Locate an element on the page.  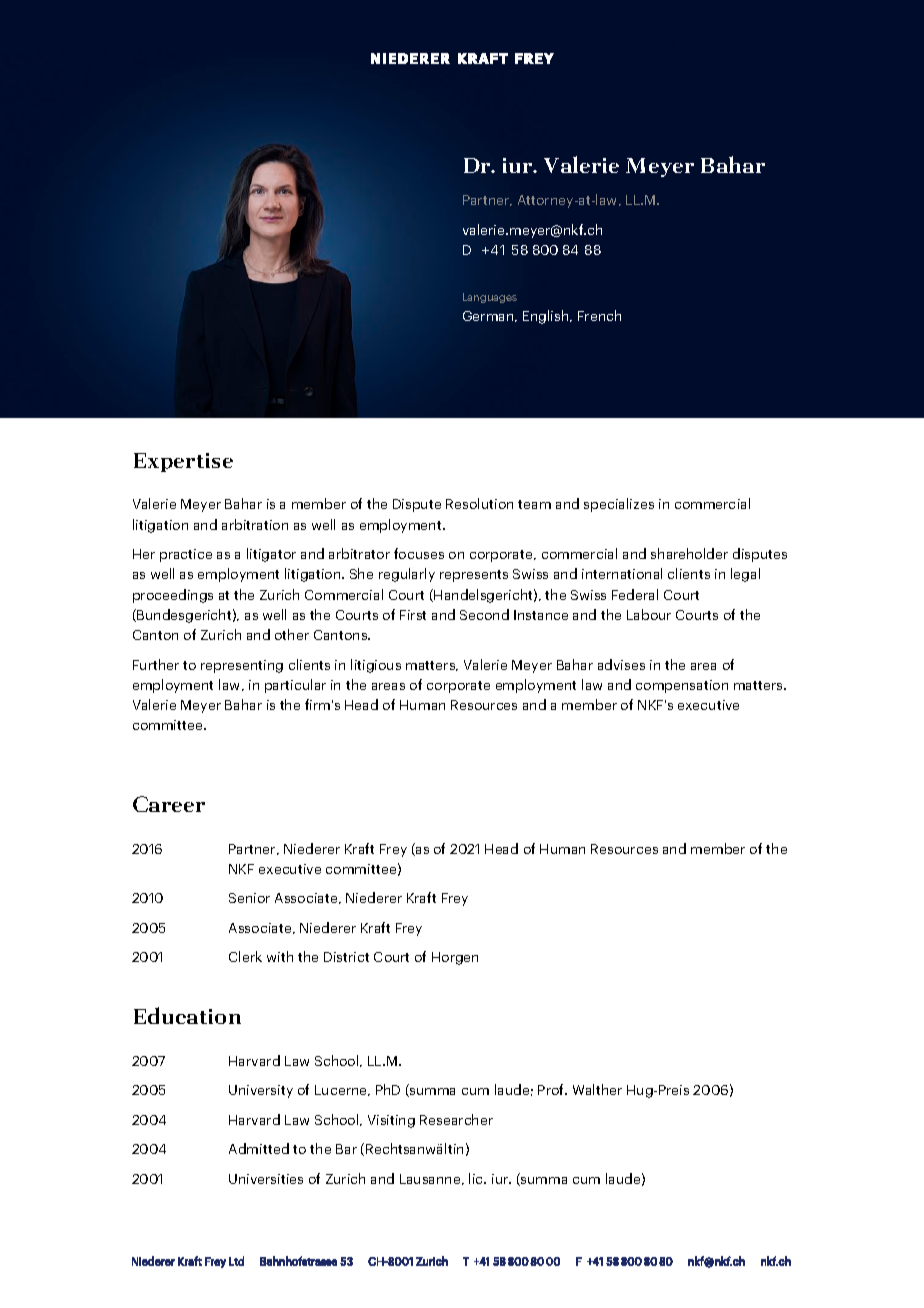
Admitted is located at coordinates (259, 1148).
